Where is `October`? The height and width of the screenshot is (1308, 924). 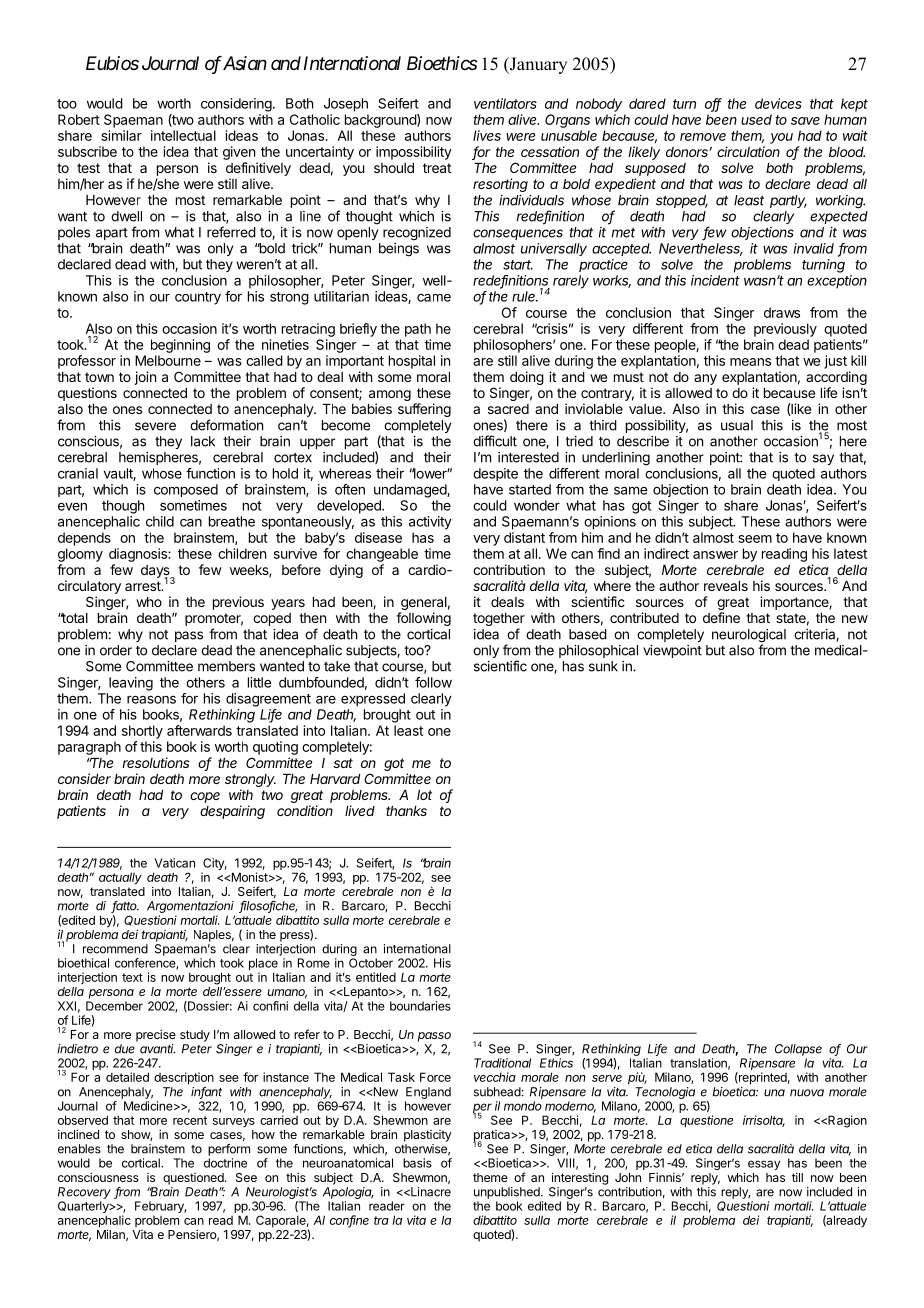
October is located at coordinates (371, 963).
